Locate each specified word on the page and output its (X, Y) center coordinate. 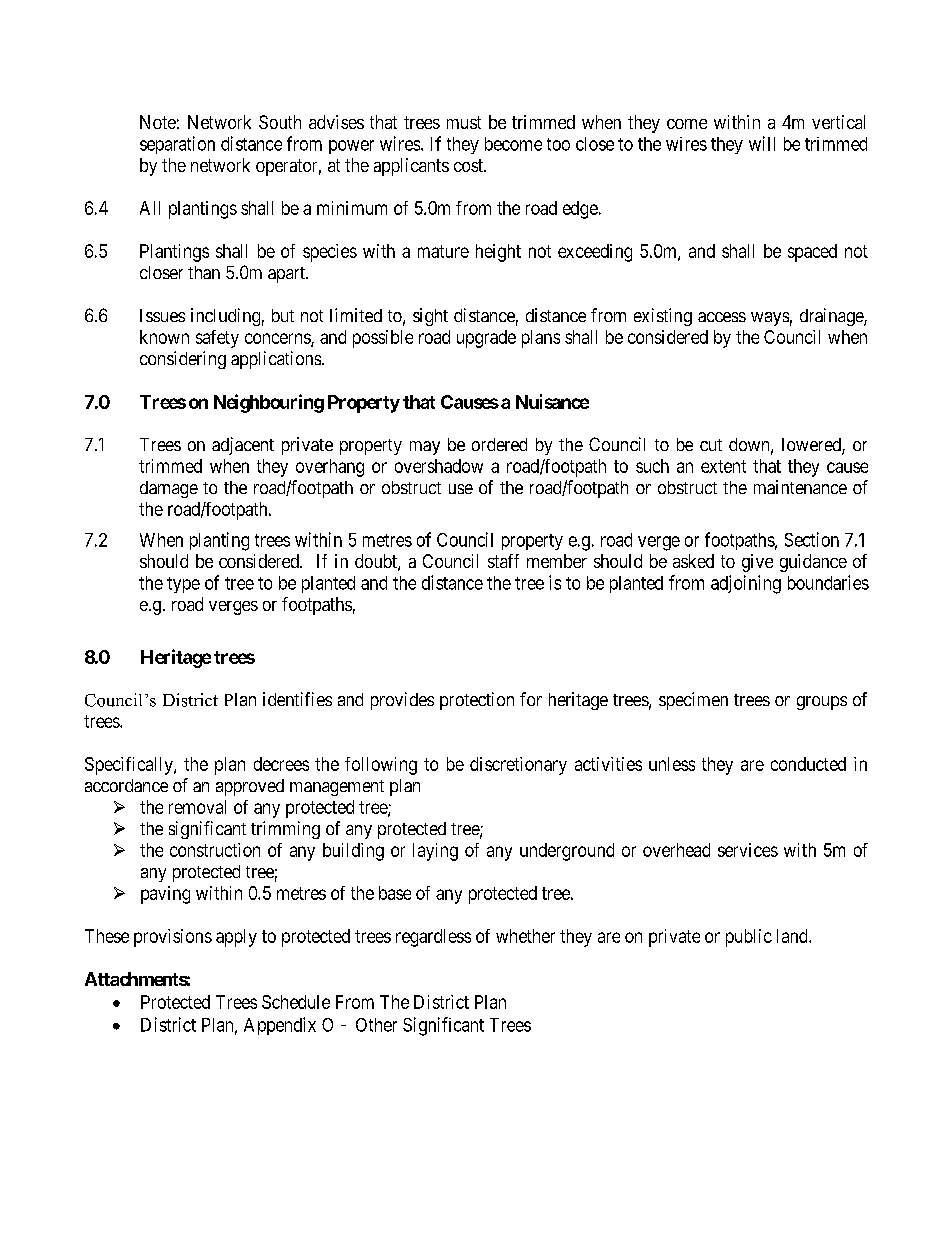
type (183, 585)
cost (469, 165)
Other (376, 1025)
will (762, 143)
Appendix (280, 1026)
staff (503, 561)
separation (177, 145)
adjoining (746, 584)
